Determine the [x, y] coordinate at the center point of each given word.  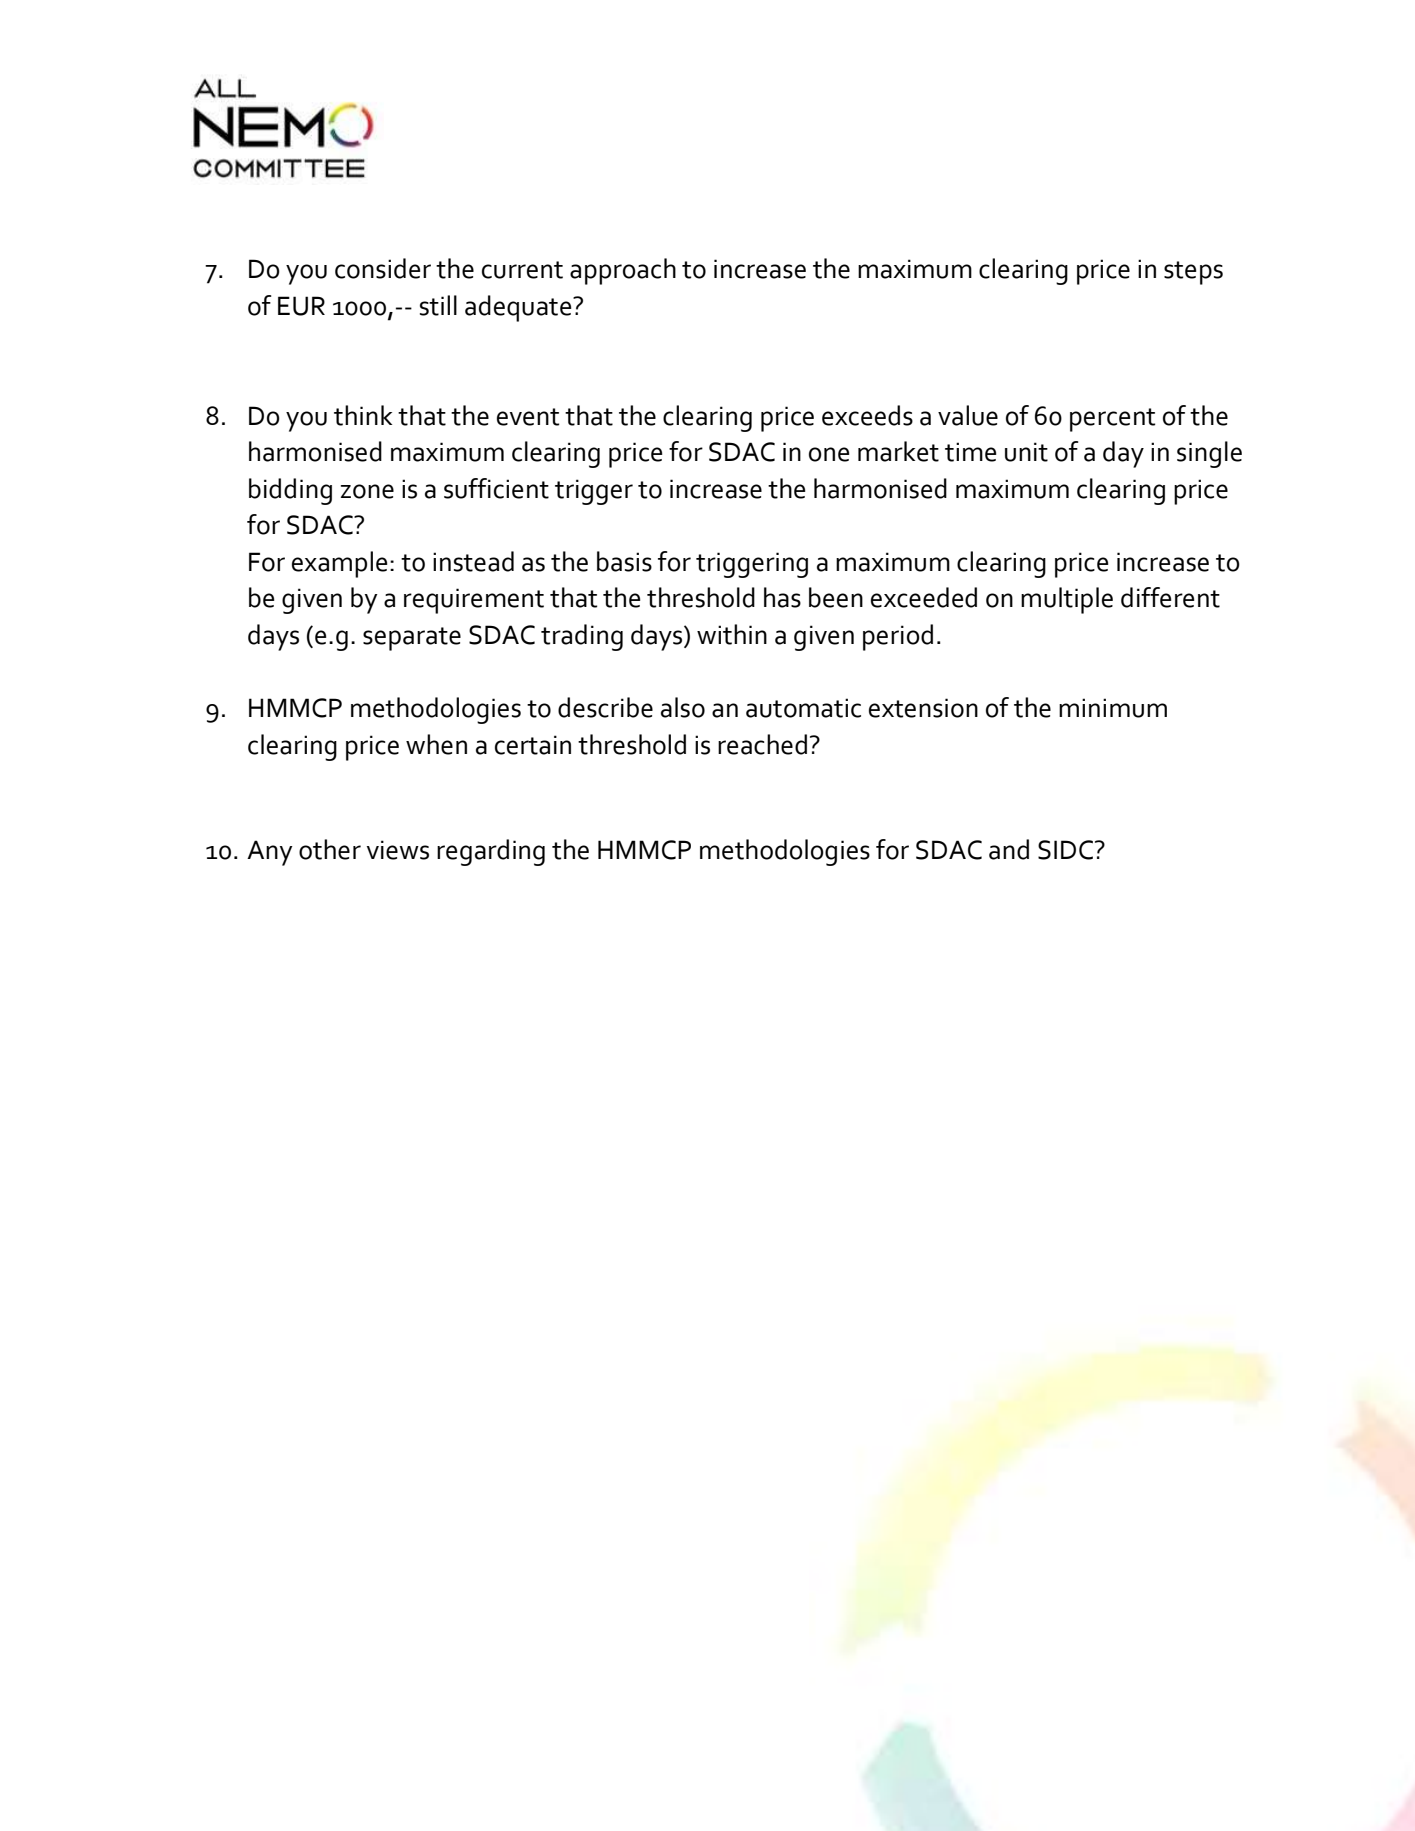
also [683, 707]
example [339, 564]
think [363, 415]
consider [383, 268]
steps [1193, 273]
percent [1113, 420]
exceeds [867, 415]
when [436, 744]
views [398, 850]
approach [623, 271]
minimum [1113, 708]
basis [624, 561]
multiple [1067, 600]
